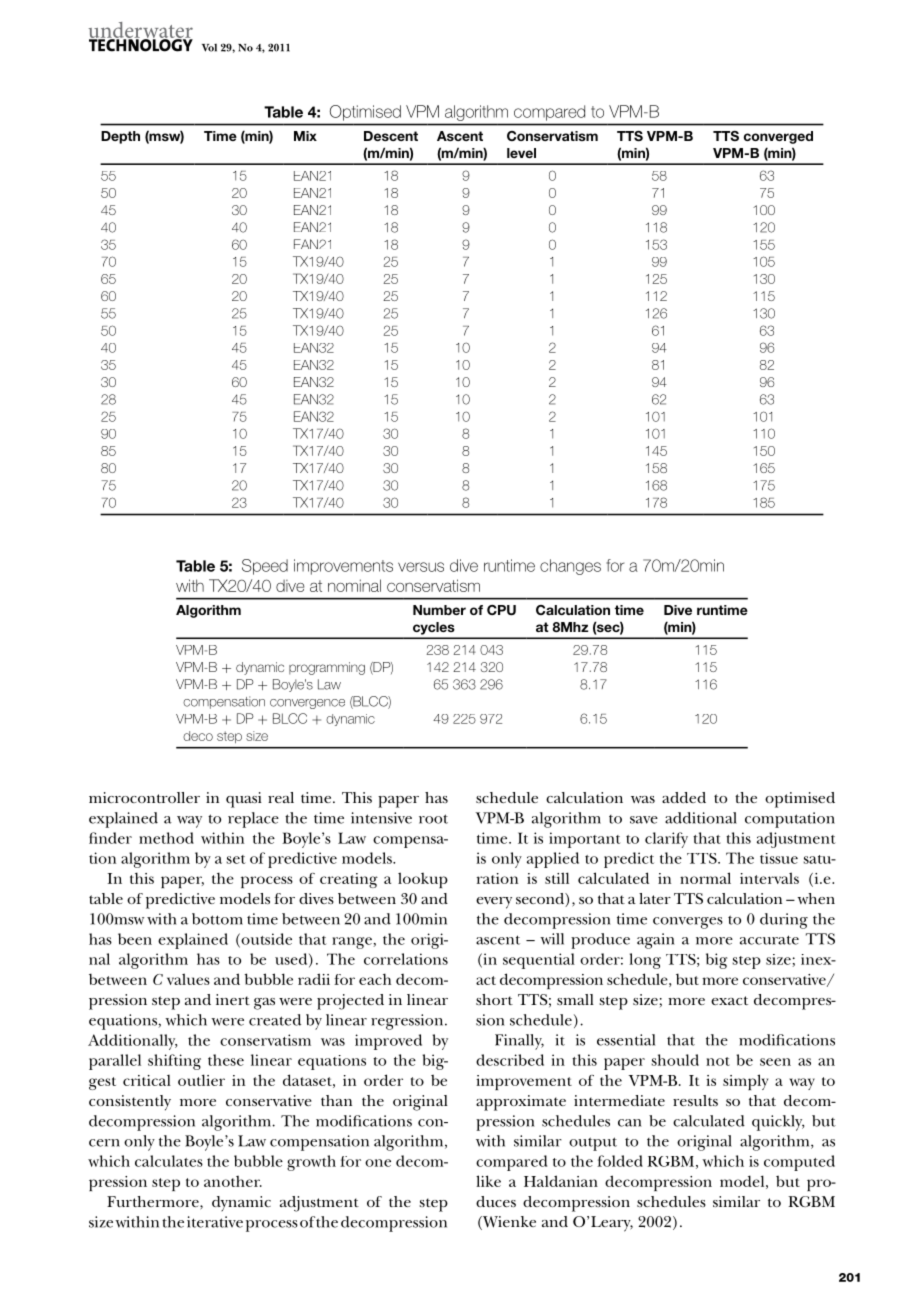  I want to click on like, so click(488, 1181).
